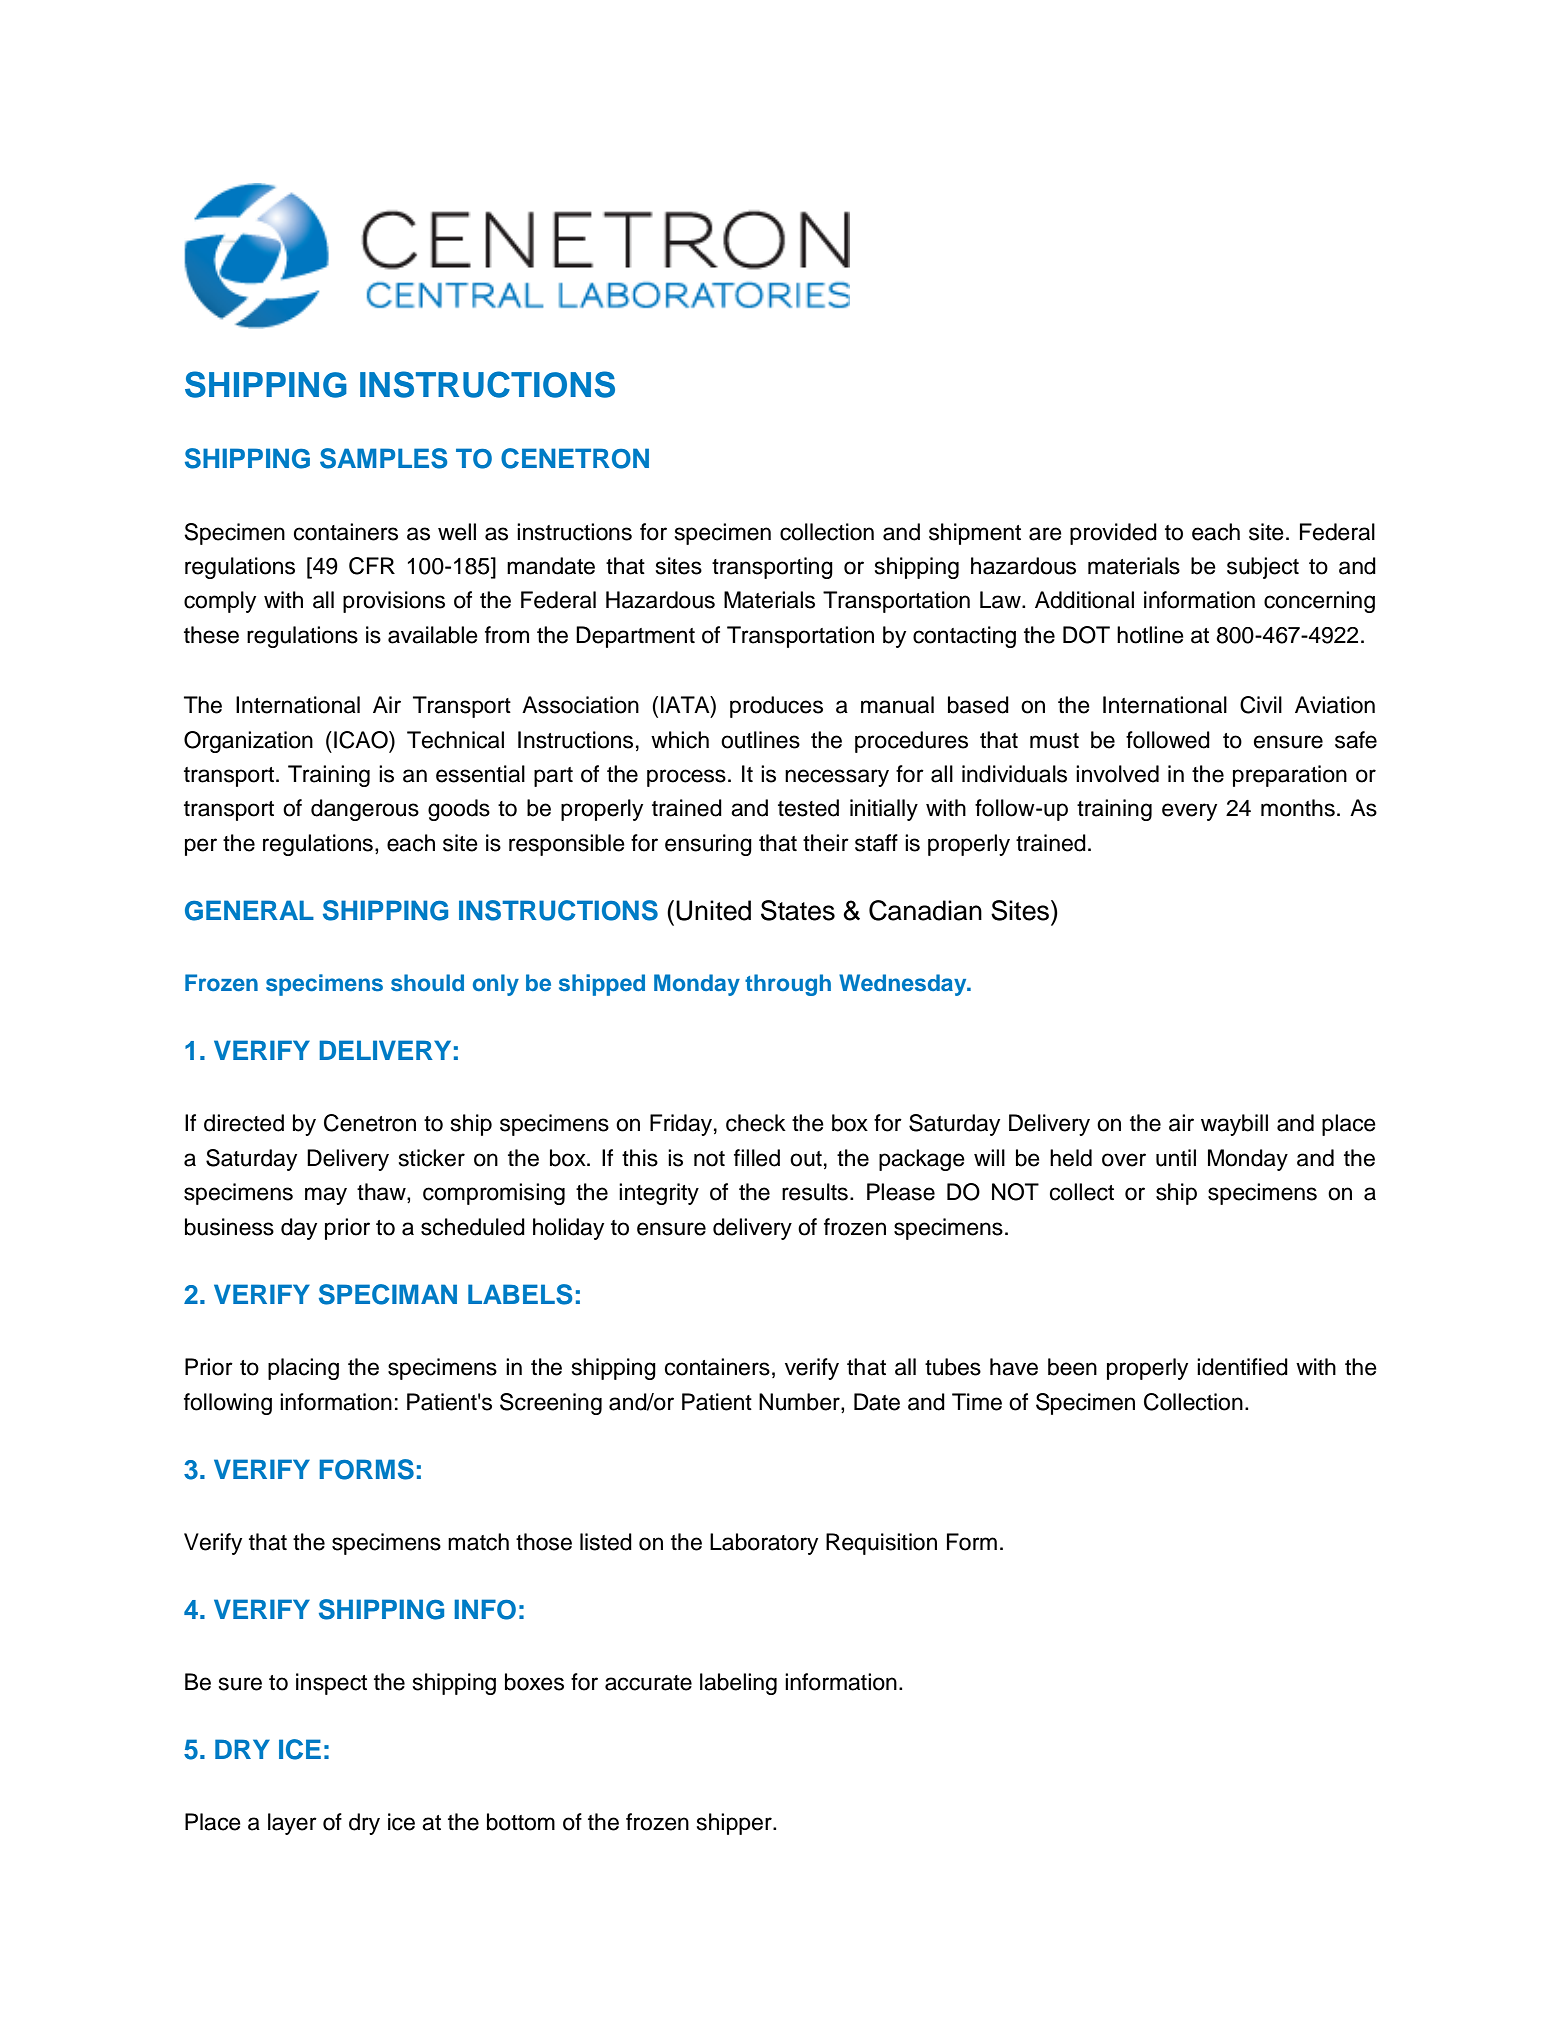 The image size is (1561, 2020). I want to click on should, so click(427, 983).
